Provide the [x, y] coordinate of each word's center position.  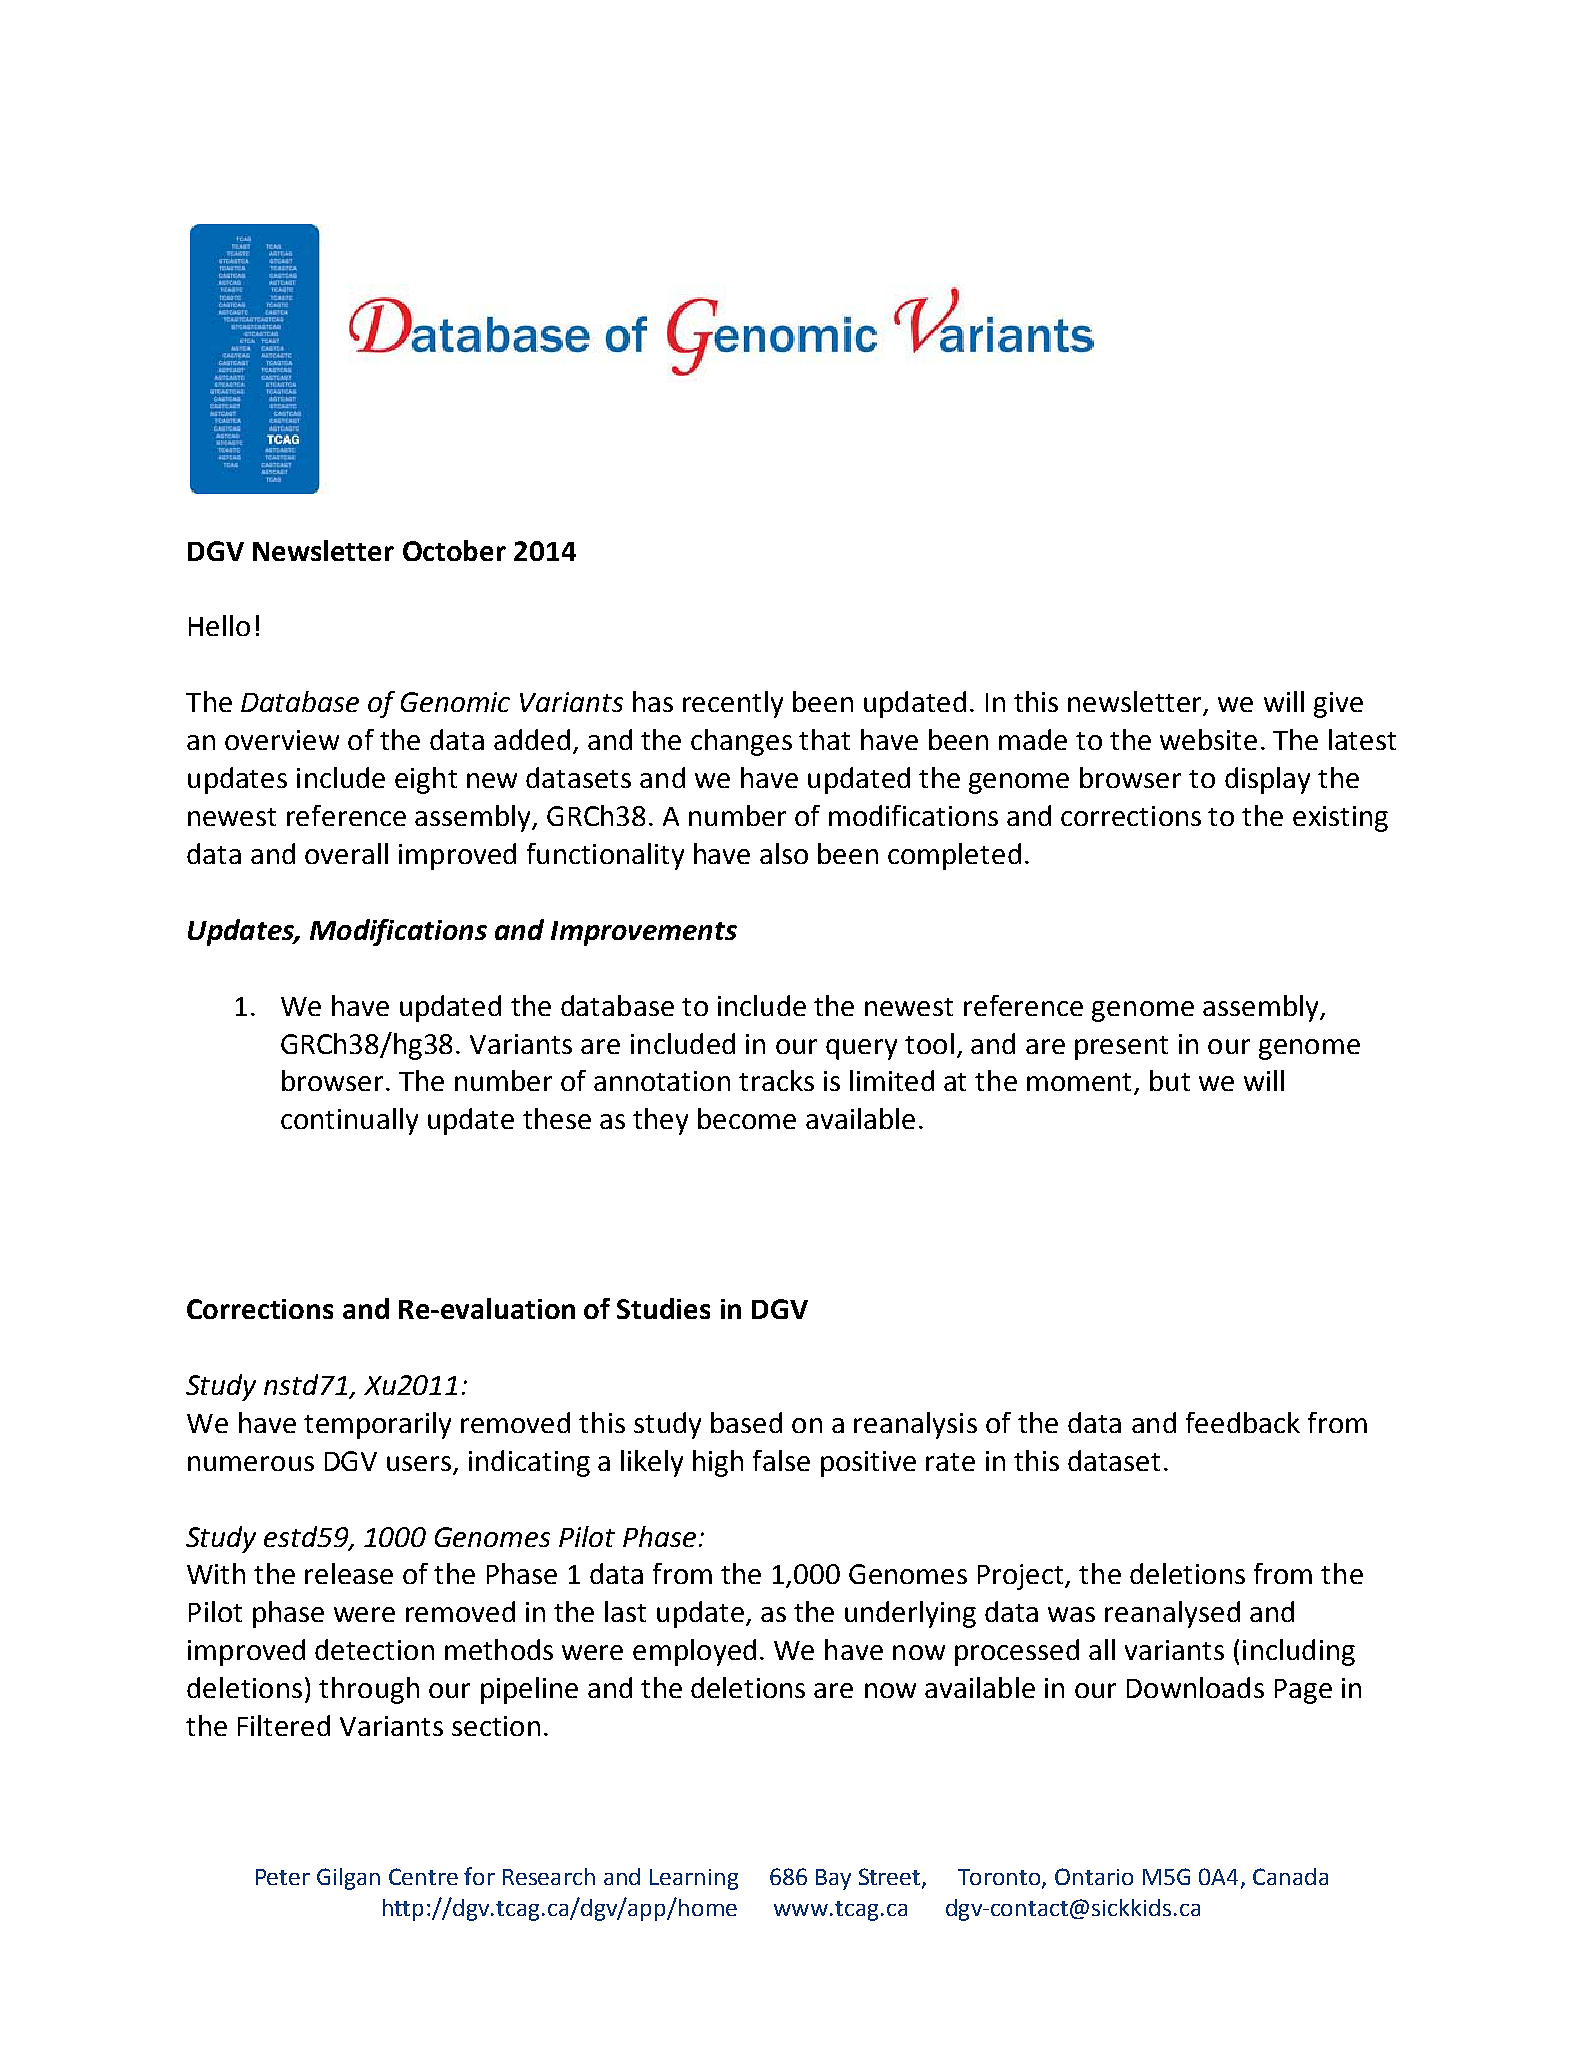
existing [1340, 819]
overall [346, 853]
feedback [1243, 1422]
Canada [1290, 1876]
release [349, 1573]
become [747, 1118]
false [781, 1460]
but [1170, 1080]
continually [349, 1121]
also [784, 853]
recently [733, 704]
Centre [423, 1876]
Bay [833, 1879]
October [454, 550]
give [1338, 705]
